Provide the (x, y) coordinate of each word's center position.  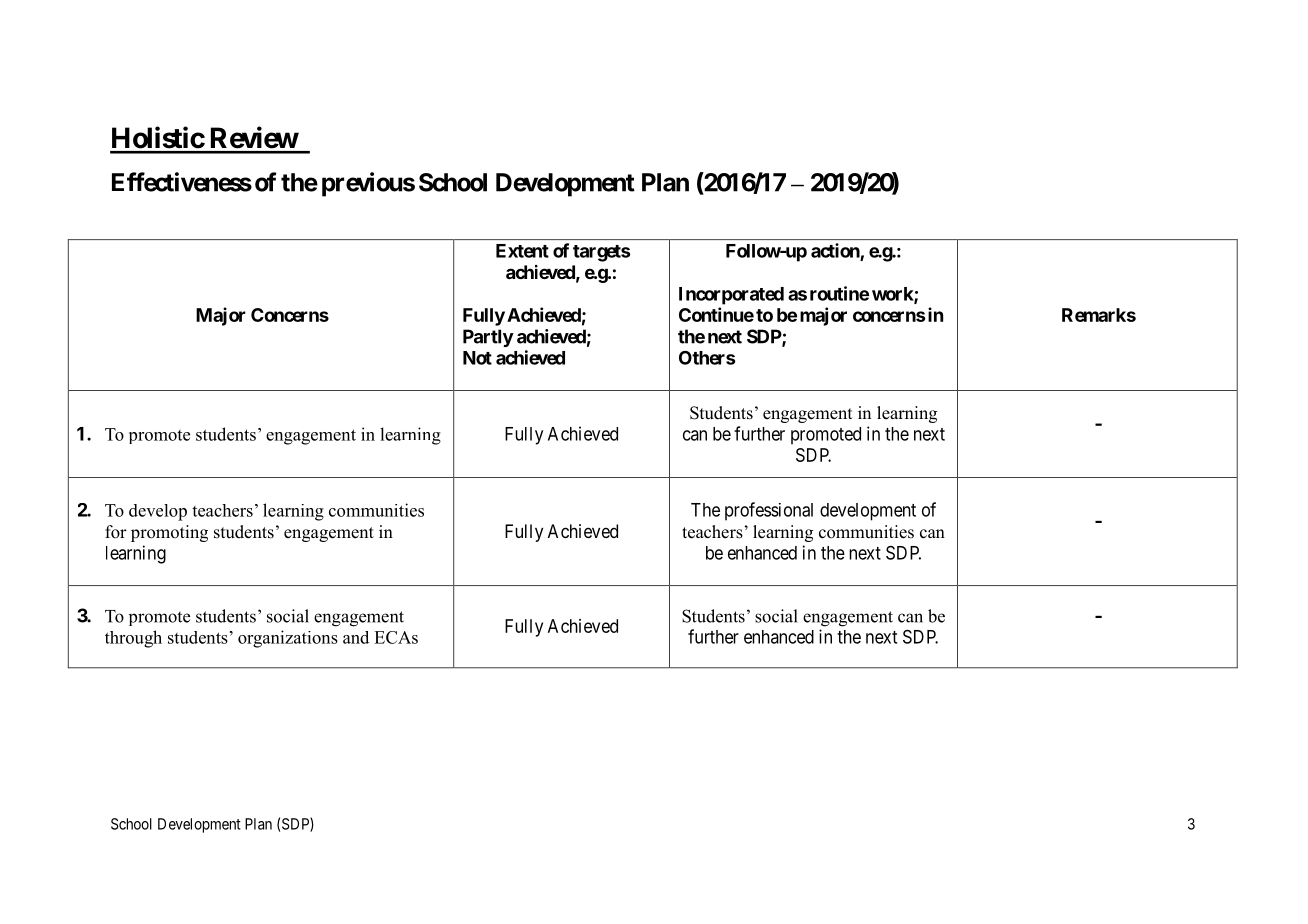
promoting (169, 533)
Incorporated (731, 296)
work (893, 295)
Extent (522, 251)
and (356, 637)
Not (477, 358)
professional (769, 511)
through (133, 639)
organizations (288, 639)
